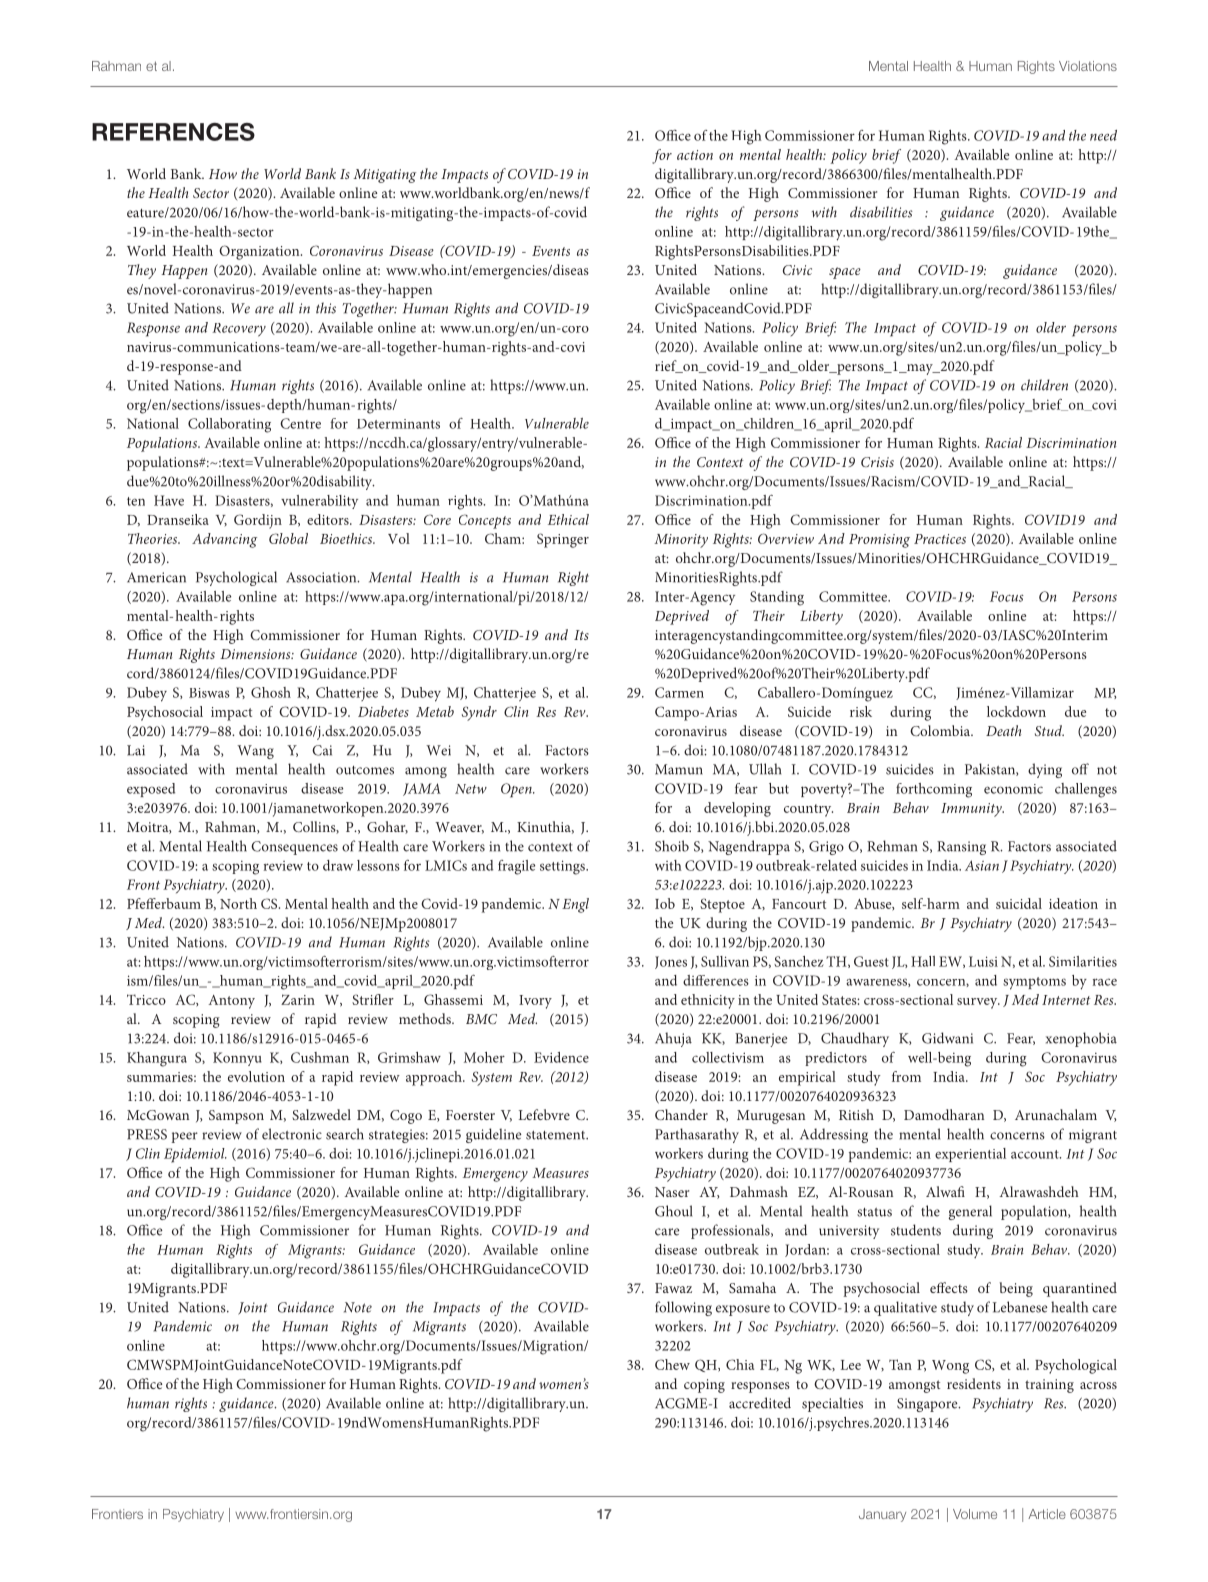  Describe the element at coordinates (1013, 789) in the screenshot. I see `economic` at that location.
